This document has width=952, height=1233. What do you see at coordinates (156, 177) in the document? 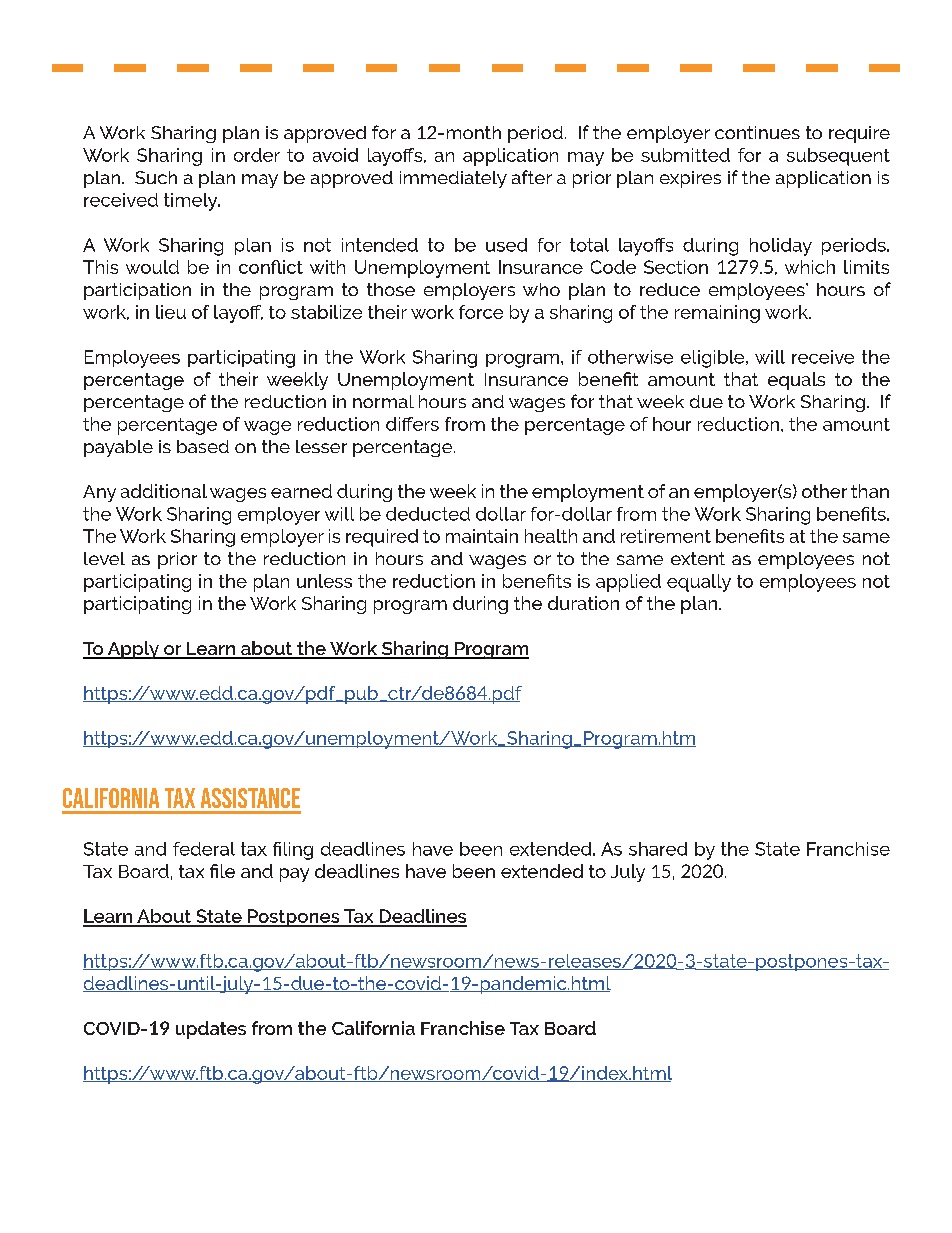
I see `Such` at bounding box center [156, 177].
